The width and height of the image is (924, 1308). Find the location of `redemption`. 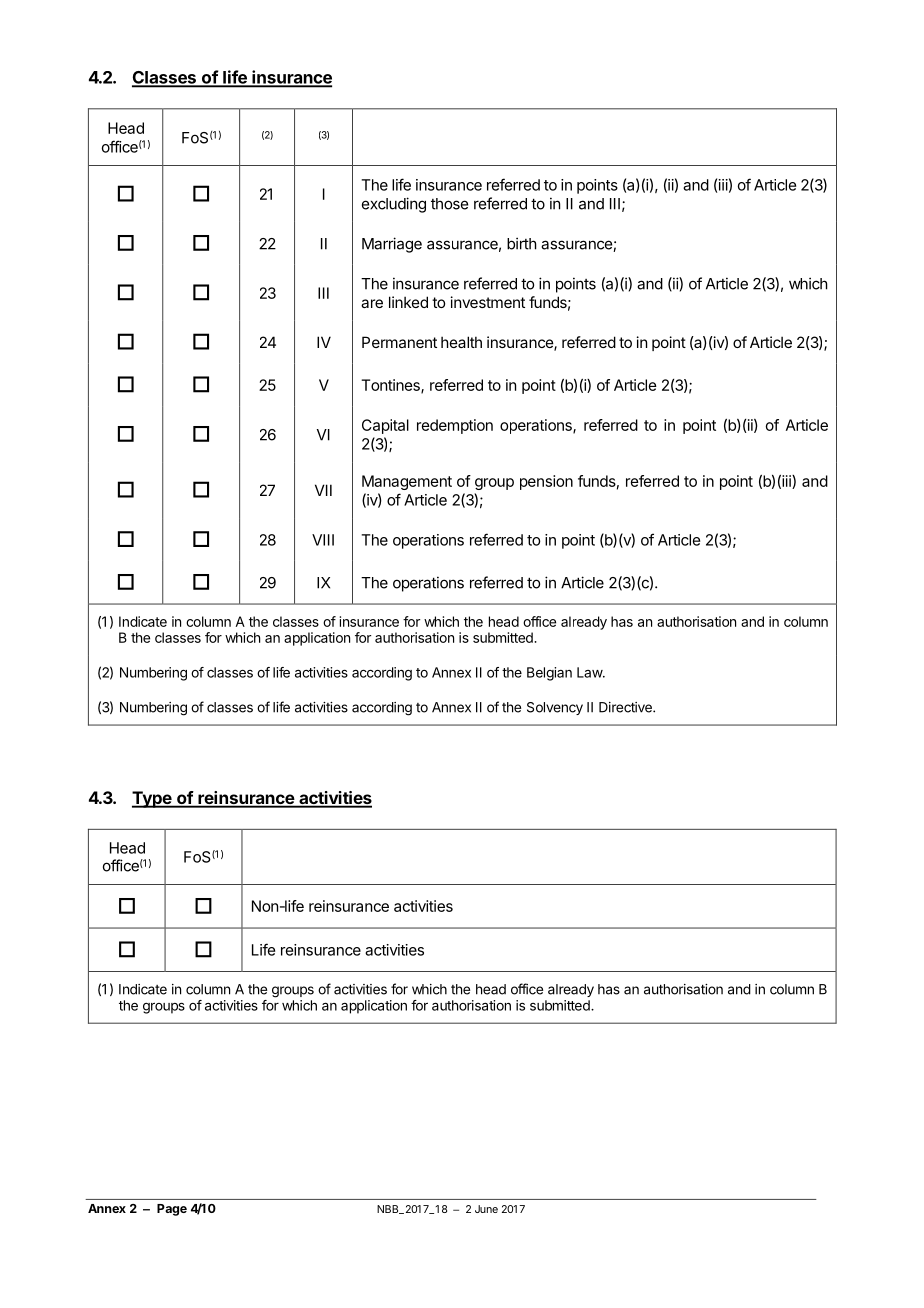

redemption is located at coordinates (455, 426).
